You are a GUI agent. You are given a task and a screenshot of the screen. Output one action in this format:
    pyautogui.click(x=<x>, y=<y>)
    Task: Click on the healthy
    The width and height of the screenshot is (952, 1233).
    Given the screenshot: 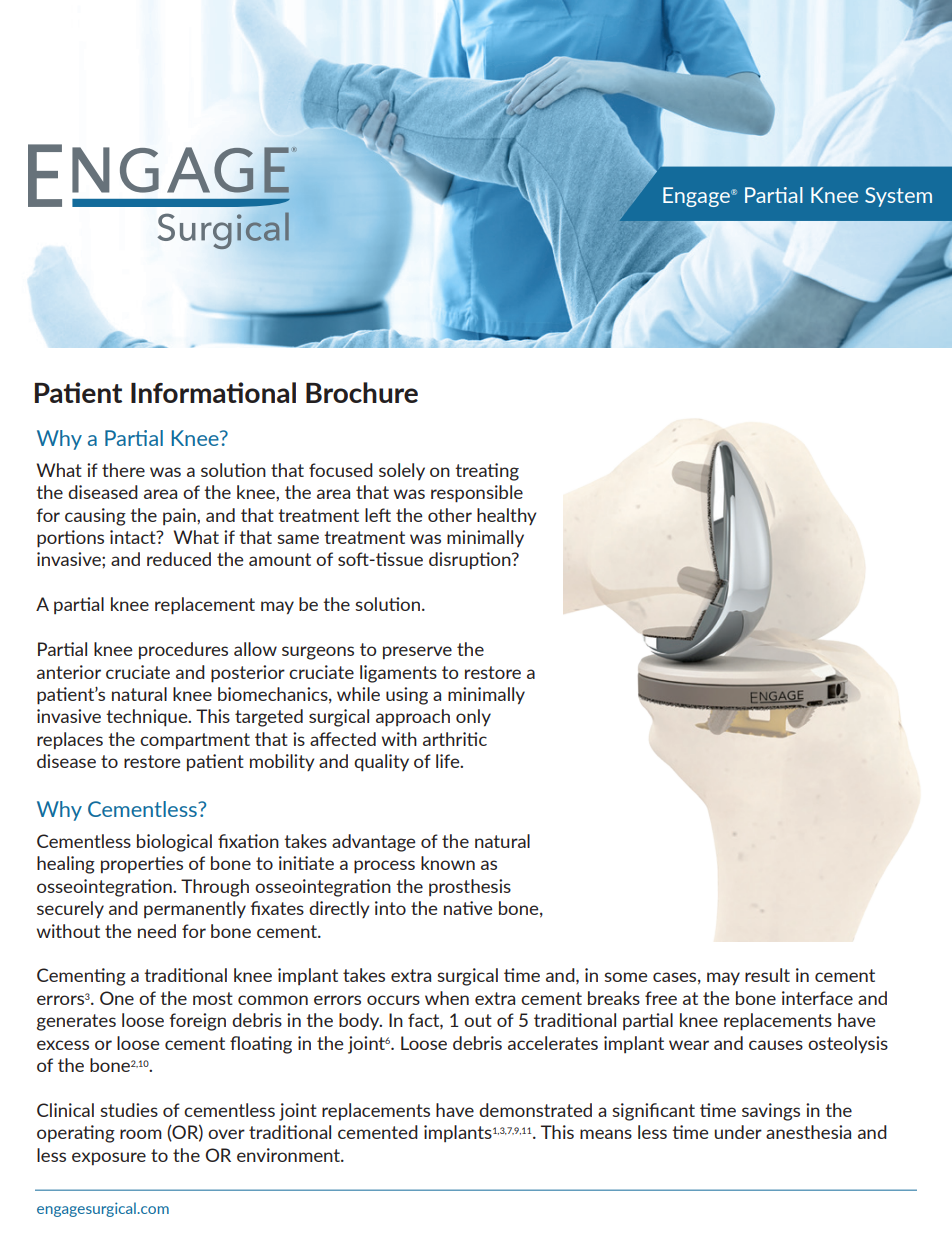 What is the action you would take?
    pyautogui.click(x=506, y=516)
